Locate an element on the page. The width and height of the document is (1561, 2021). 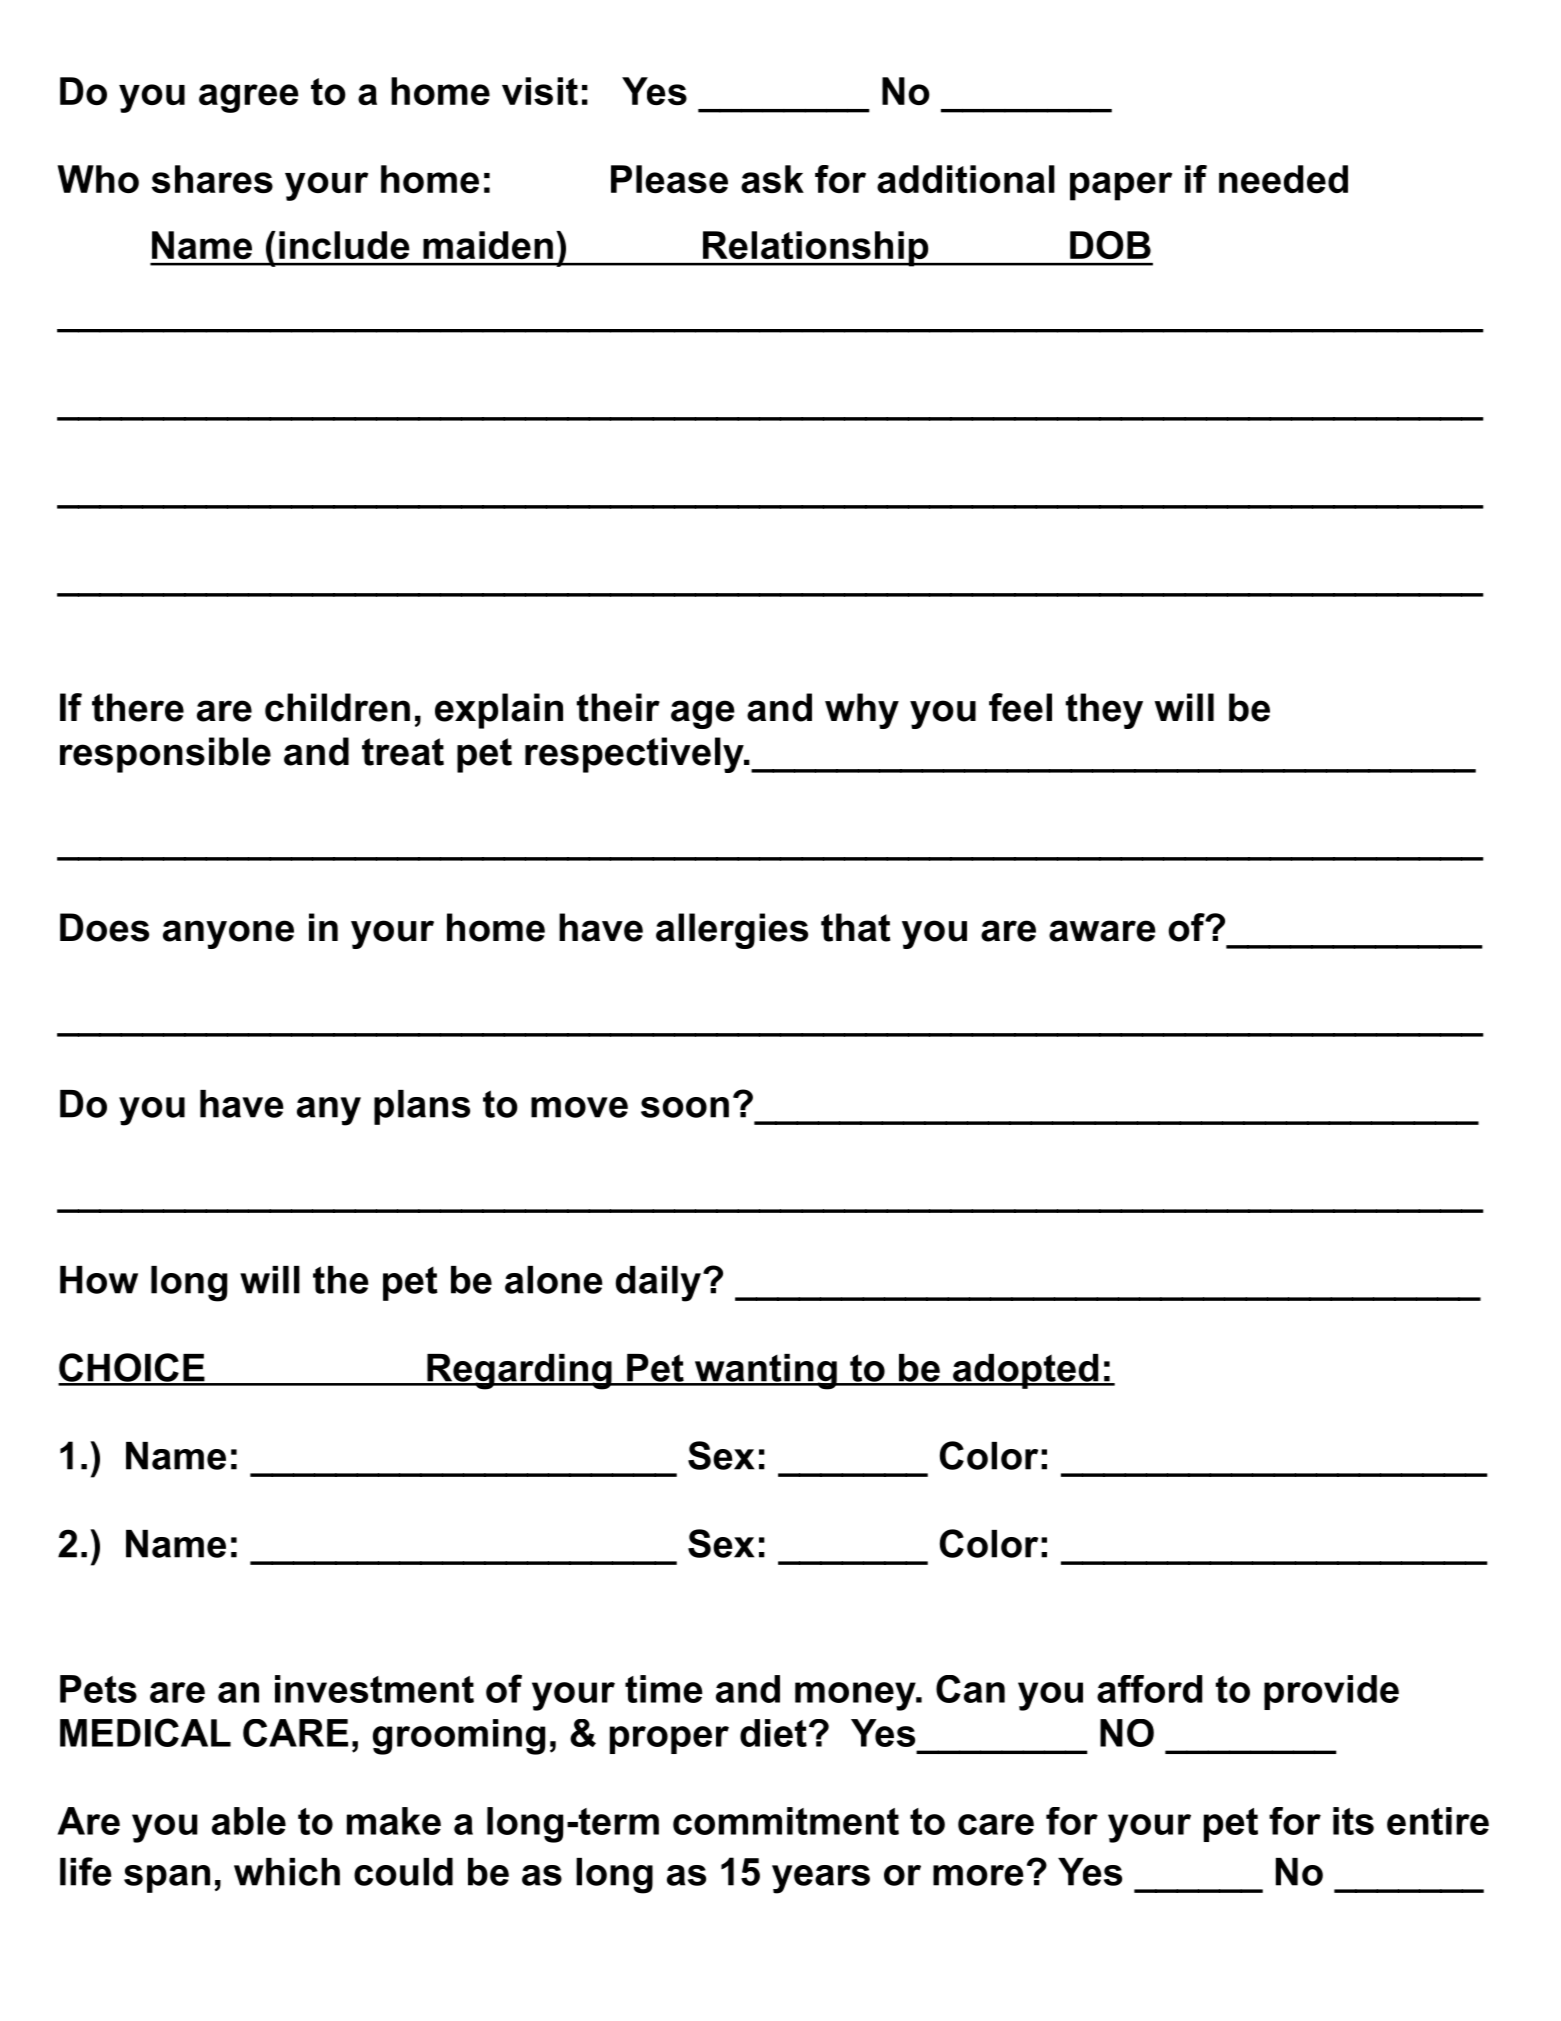
ask is located at coordinates (772, 179).
